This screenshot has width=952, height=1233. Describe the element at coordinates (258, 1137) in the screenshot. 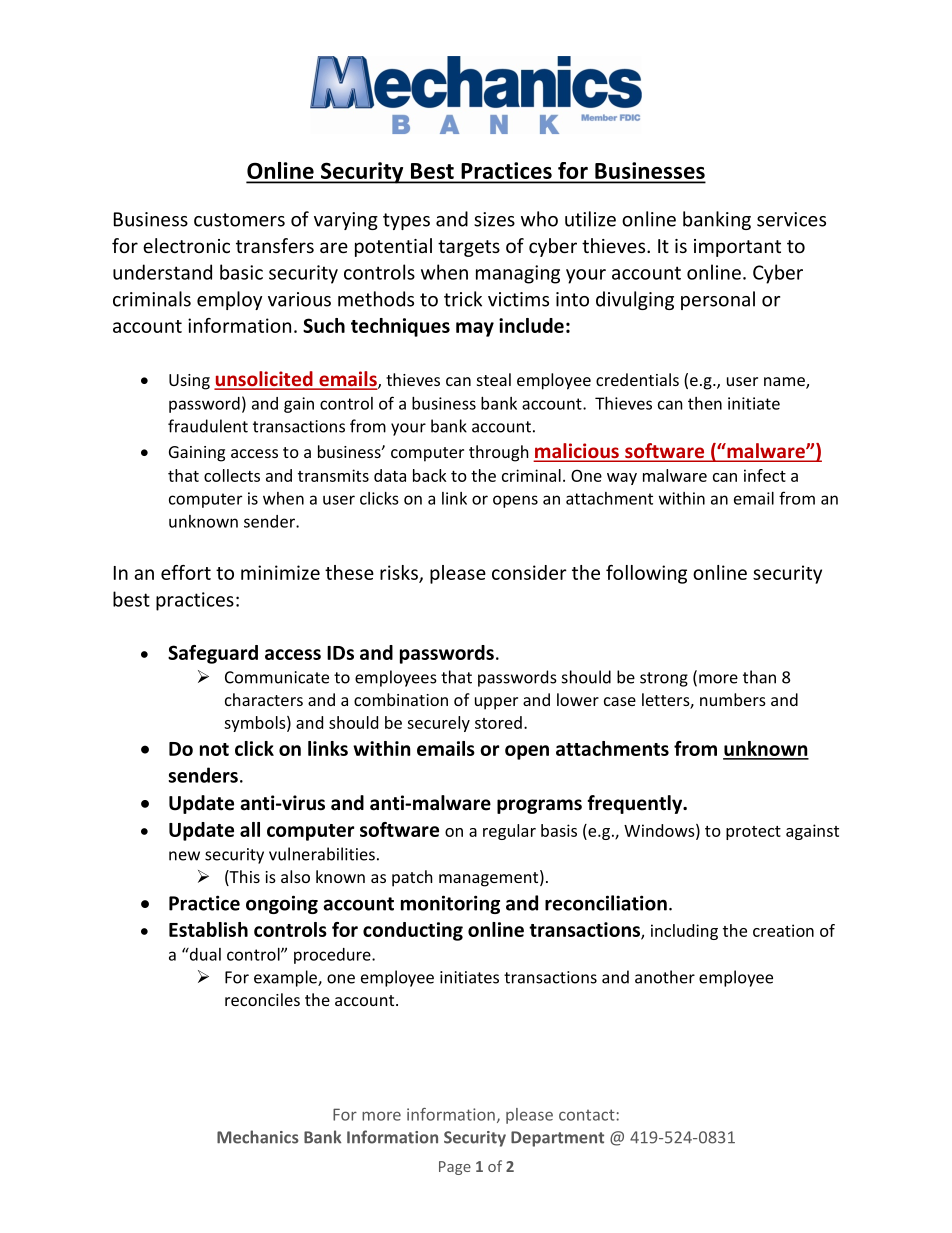

I see `Mechanics` at that location.
